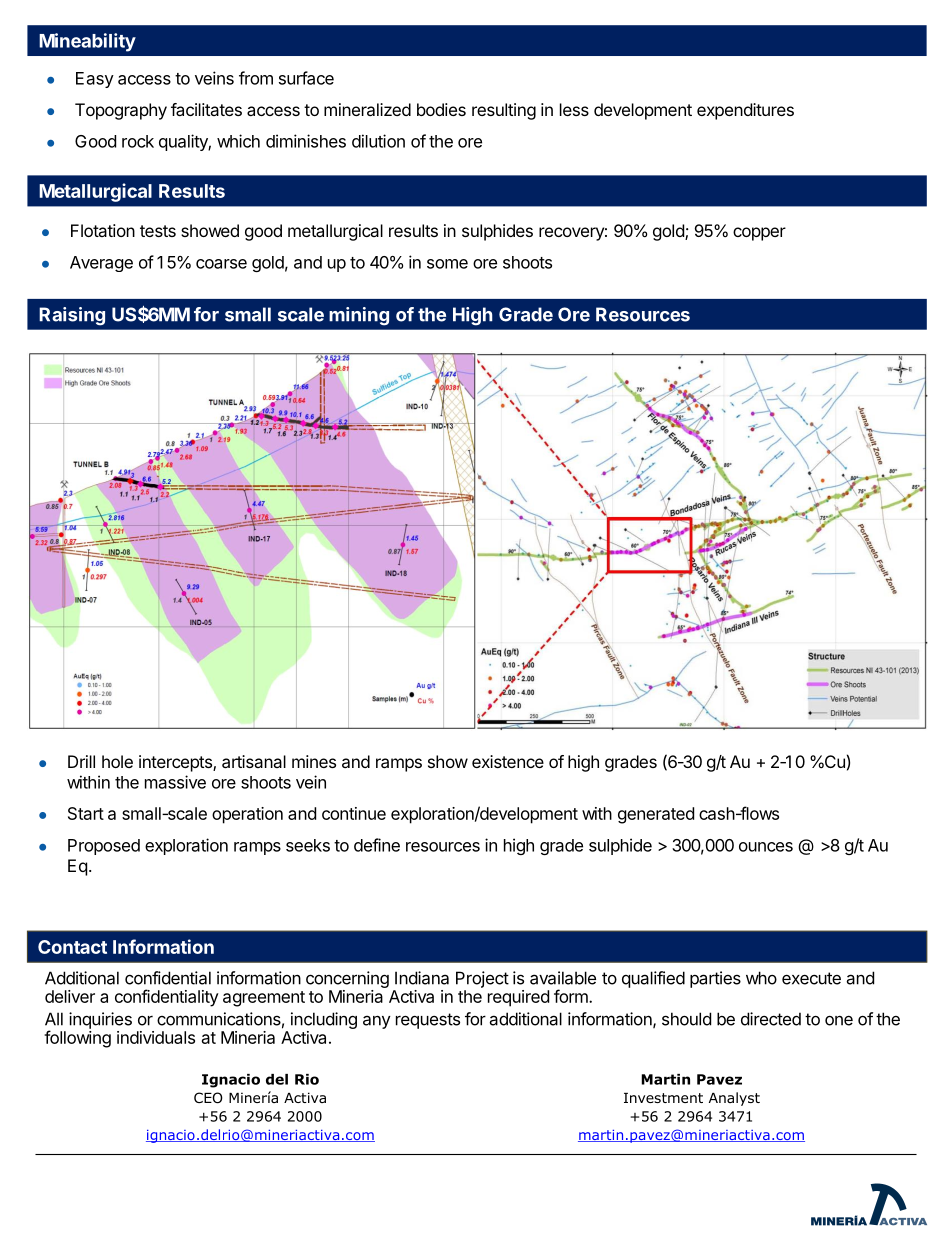 The image size is (952, 1233). I want to click on intercepts, so click(176, 763).
